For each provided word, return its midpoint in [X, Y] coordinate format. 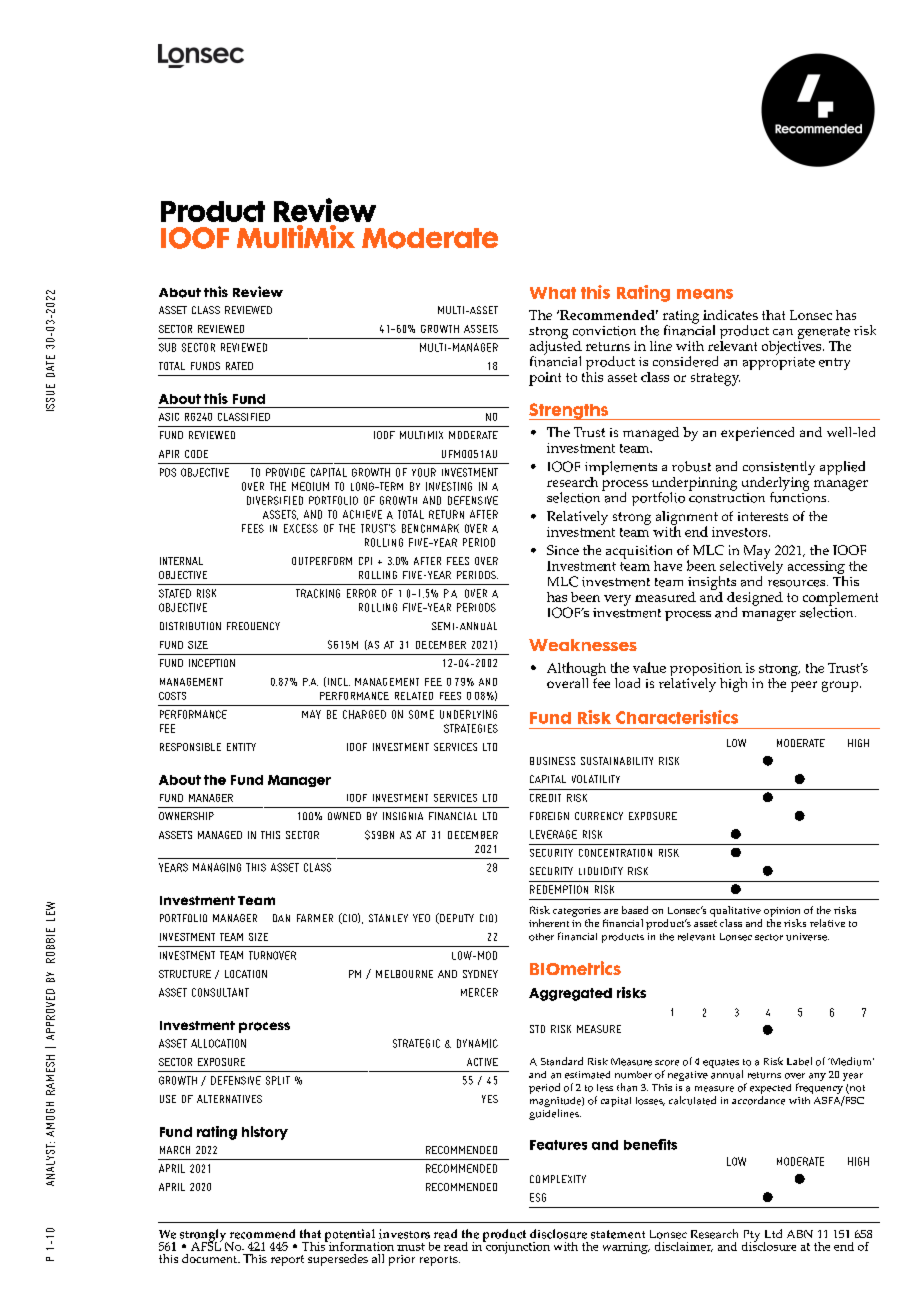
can [783, 332]
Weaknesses [583, 645]
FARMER [315, 918]
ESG [538, 1197]
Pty [752, 1237]
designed [755, 600]
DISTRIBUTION [190, 626]
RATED [239, 366]
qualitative [736, 913]
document [211, 1258]
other [541, 937]
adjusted [556, 347]
